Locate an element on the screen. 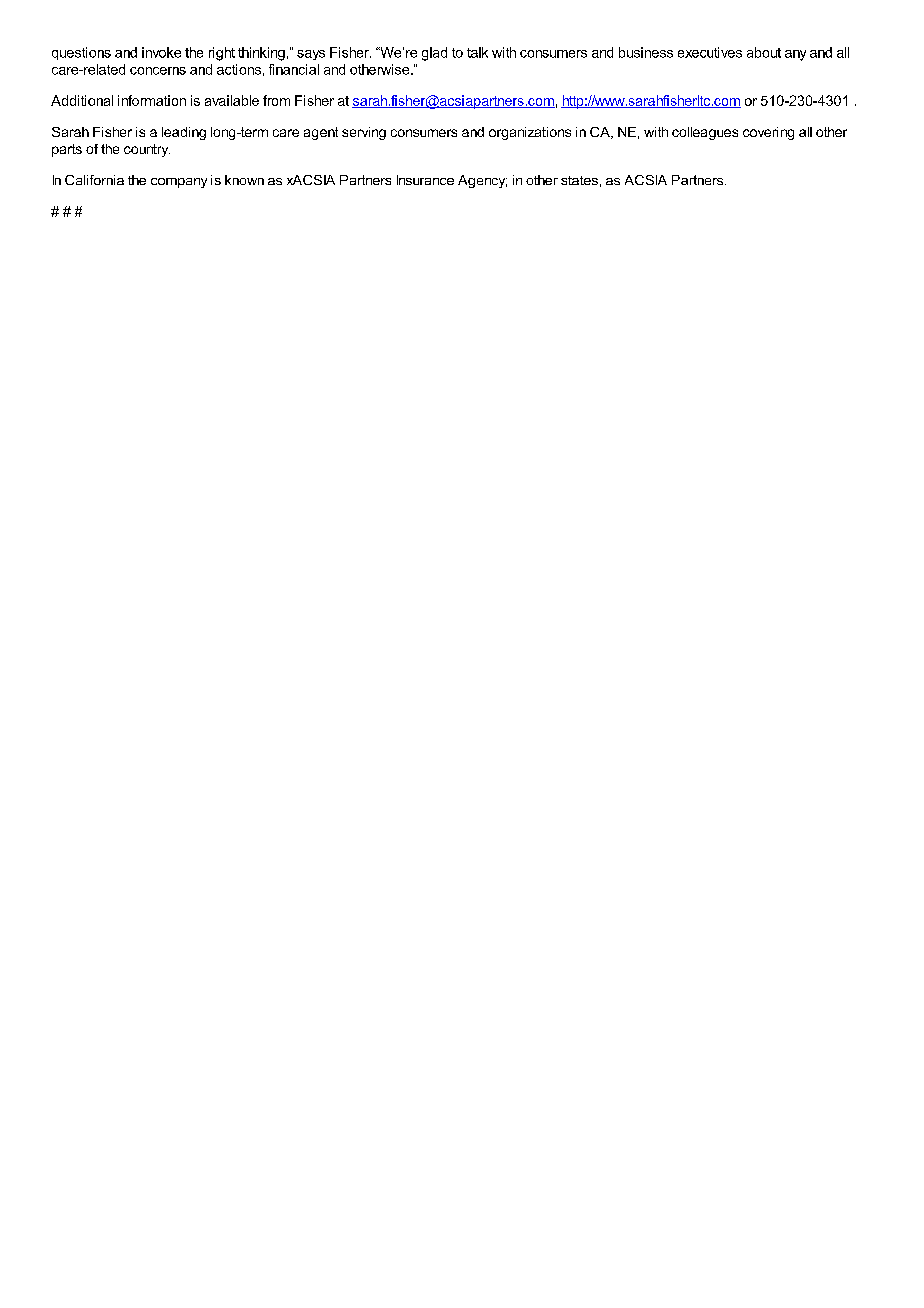 The image size is (924, 1308). invoke is located at coordinates (161, 52).
